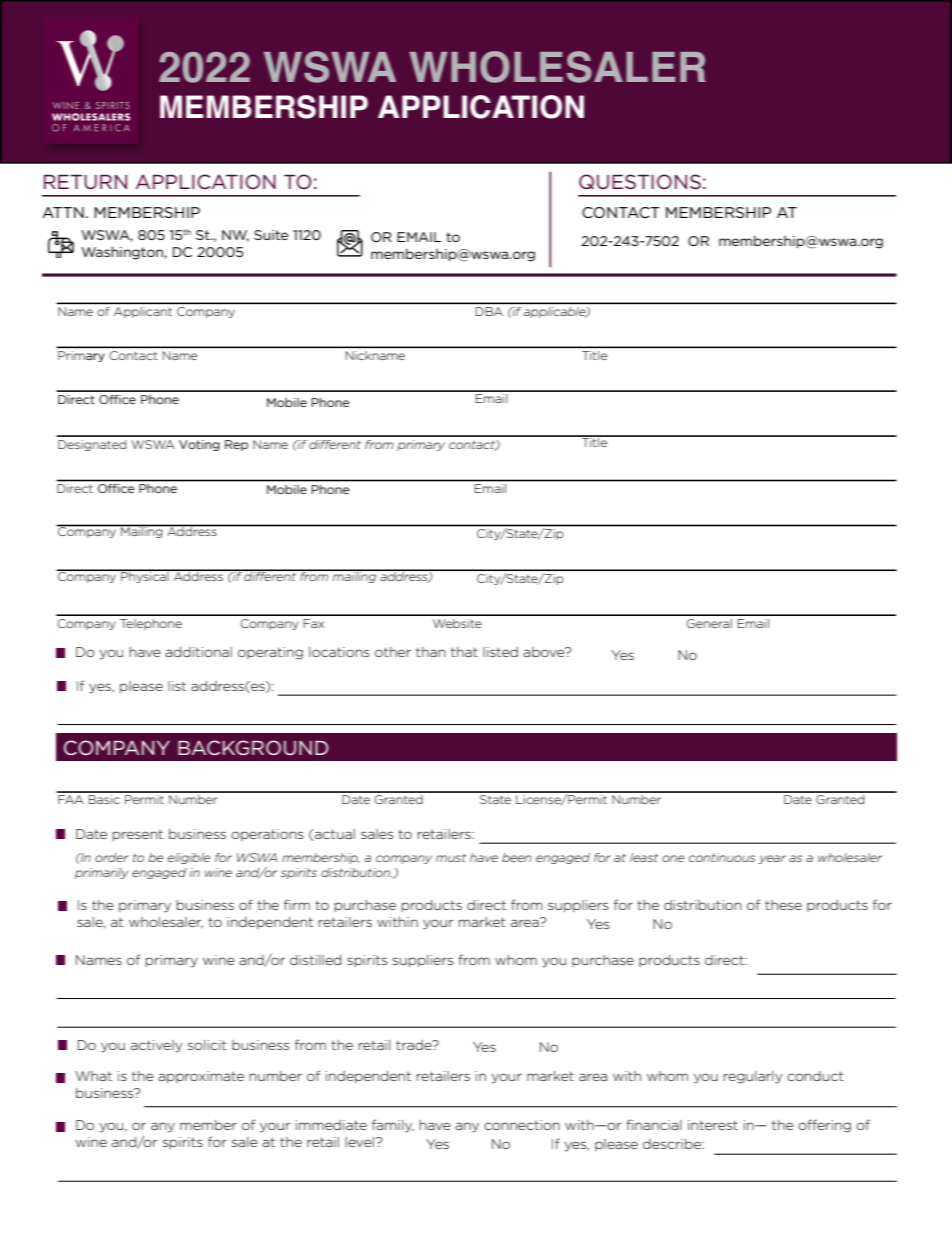  I want to click on above, so click(545, 652).
